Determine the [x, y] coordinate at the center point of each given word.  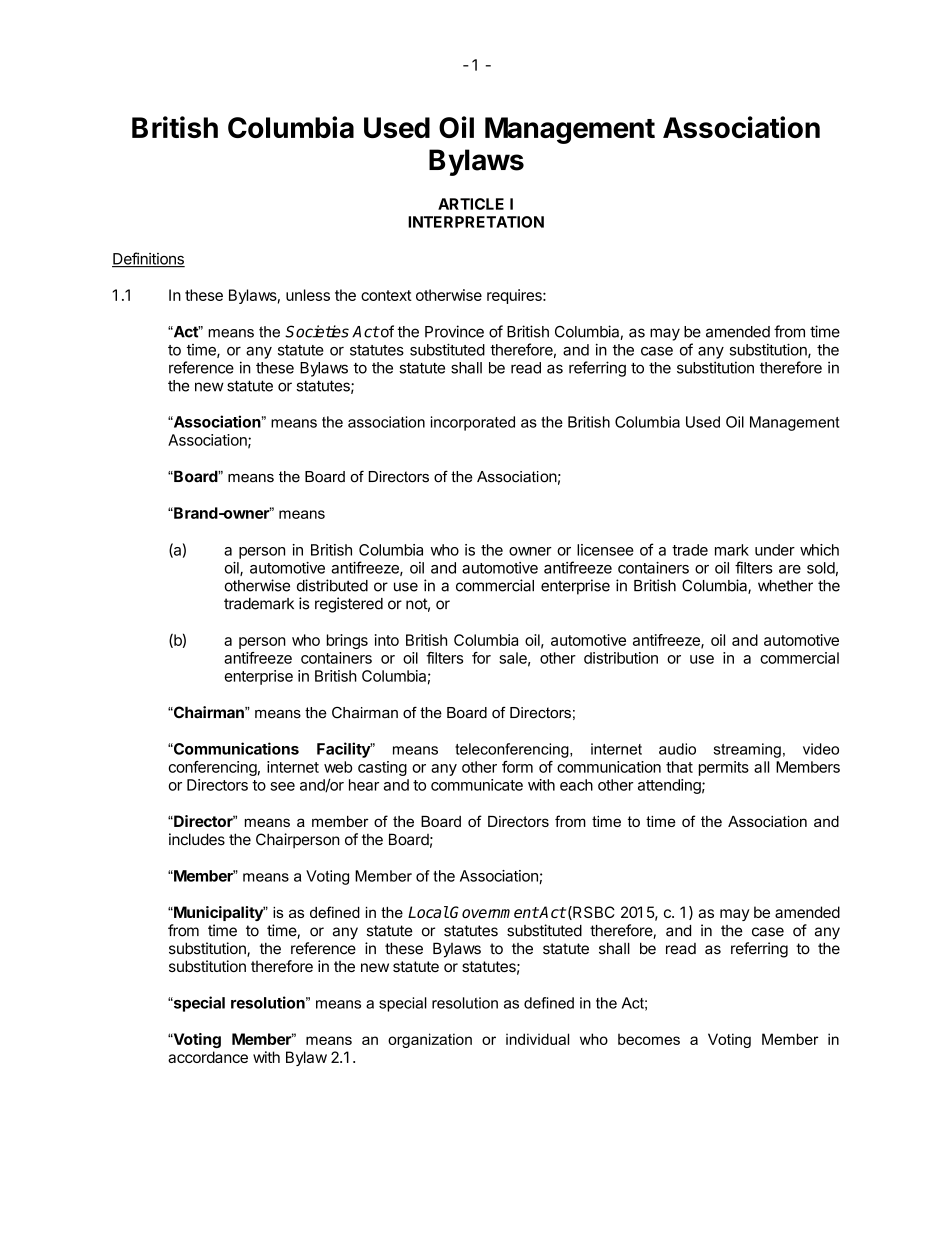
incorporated [473, 423]
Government [494, 912]
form [517, 767]
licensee [605, 550]
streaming [747, 750]
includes [197, 839]
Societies [317, 331]
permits [724, 768]
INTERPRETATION [476, 222]
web [338, 767]
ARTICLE [471, 204]
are [790, 569]
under [775, 550]
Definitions [148, 259]
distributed [332, 585]
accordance [208, 1057]
